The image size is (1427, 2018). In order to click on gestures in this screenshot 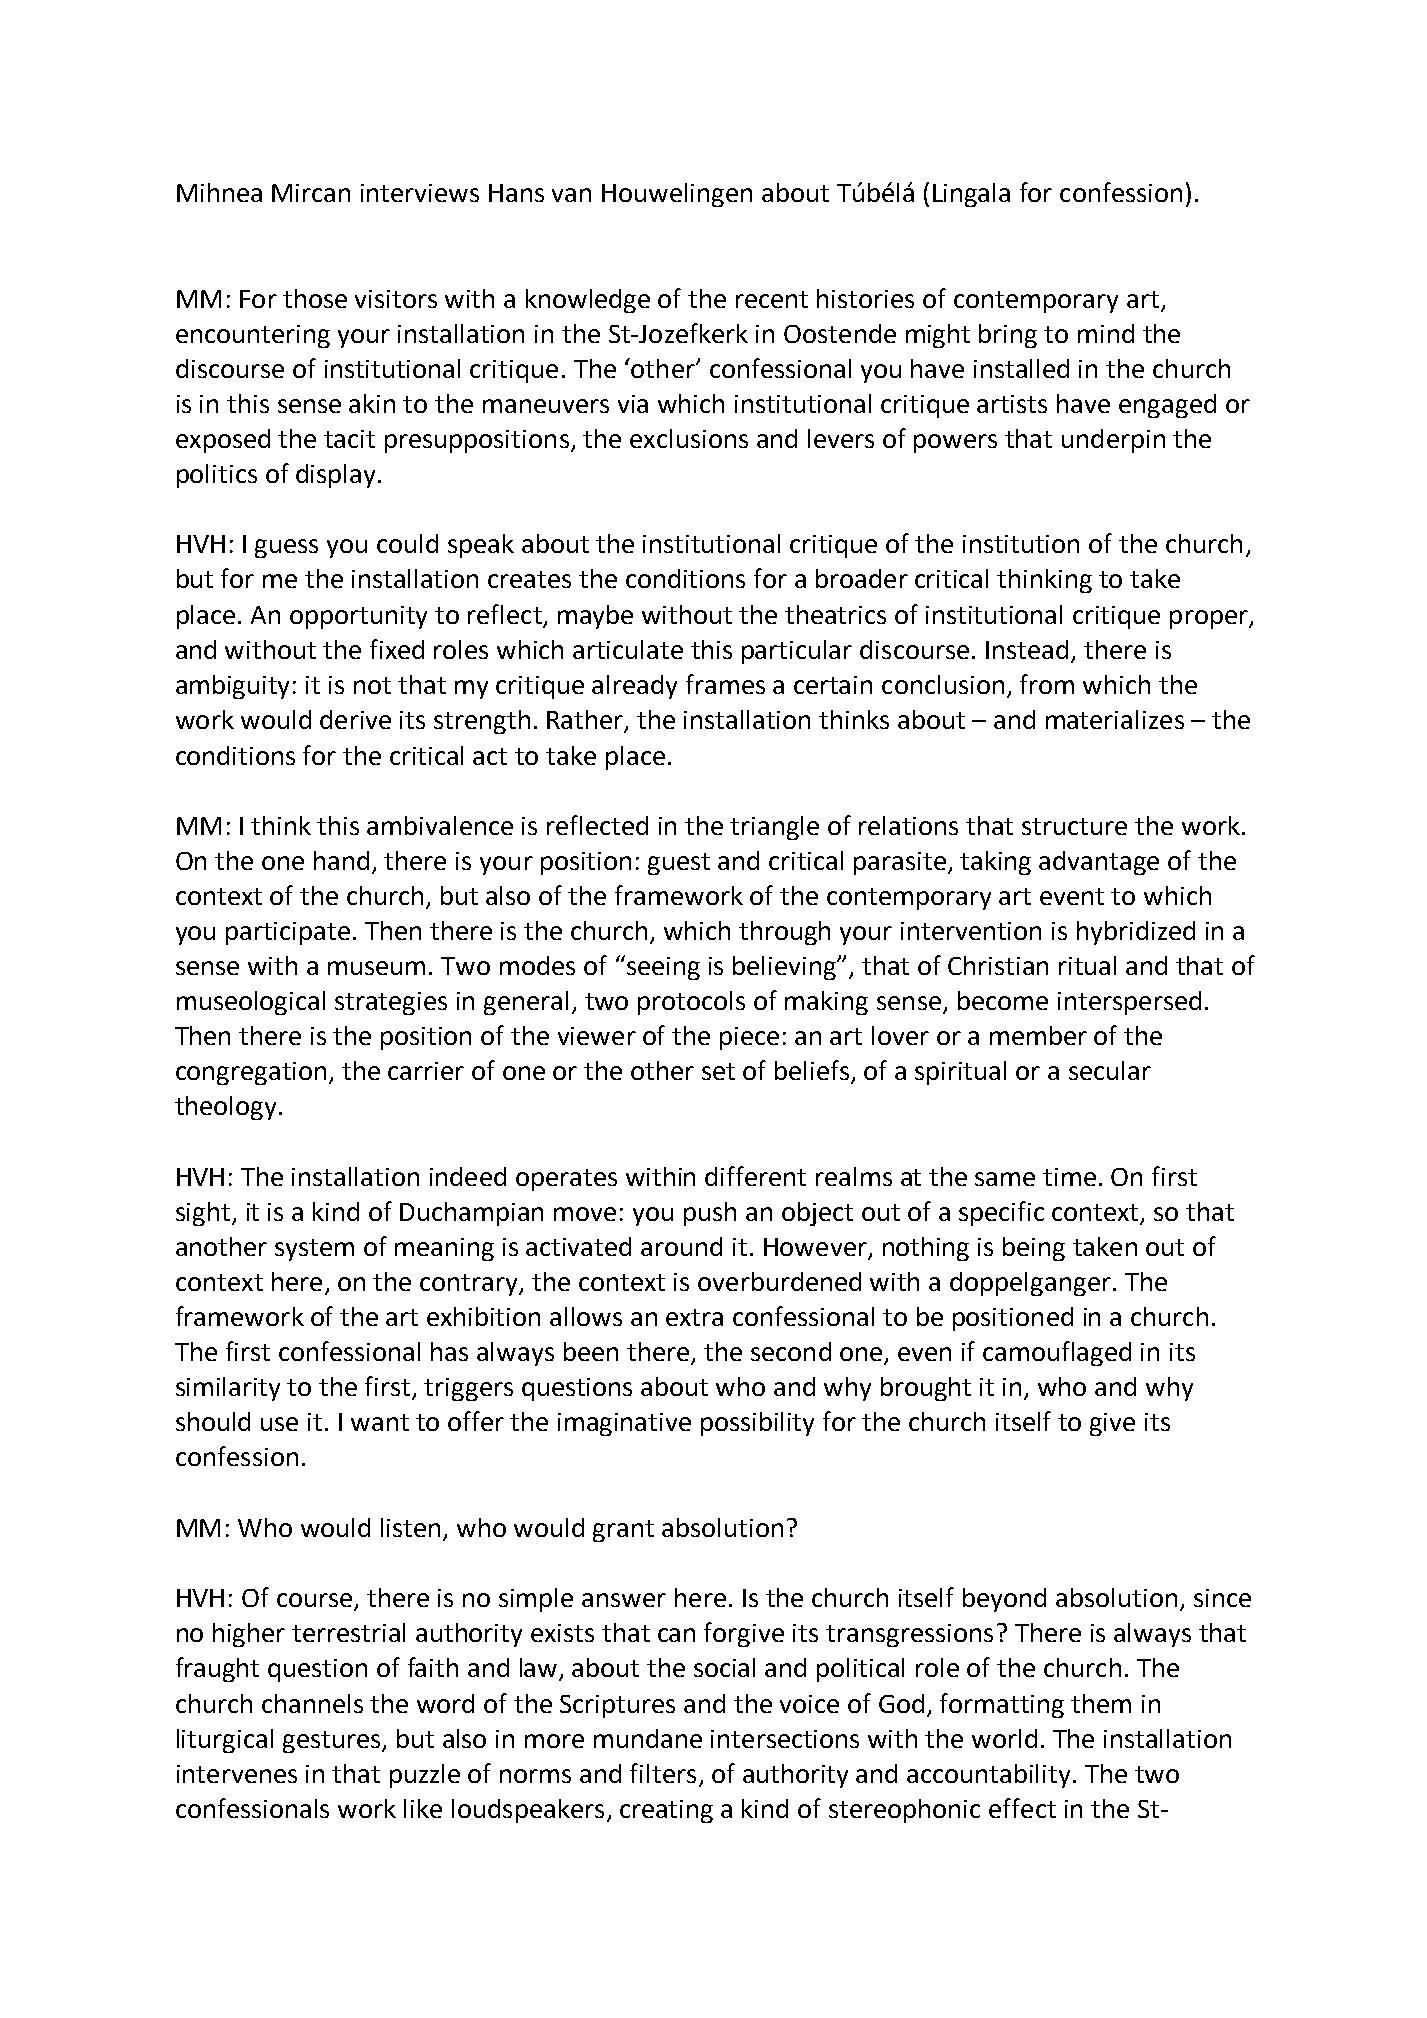, I will do `click(333, 1742)`.
